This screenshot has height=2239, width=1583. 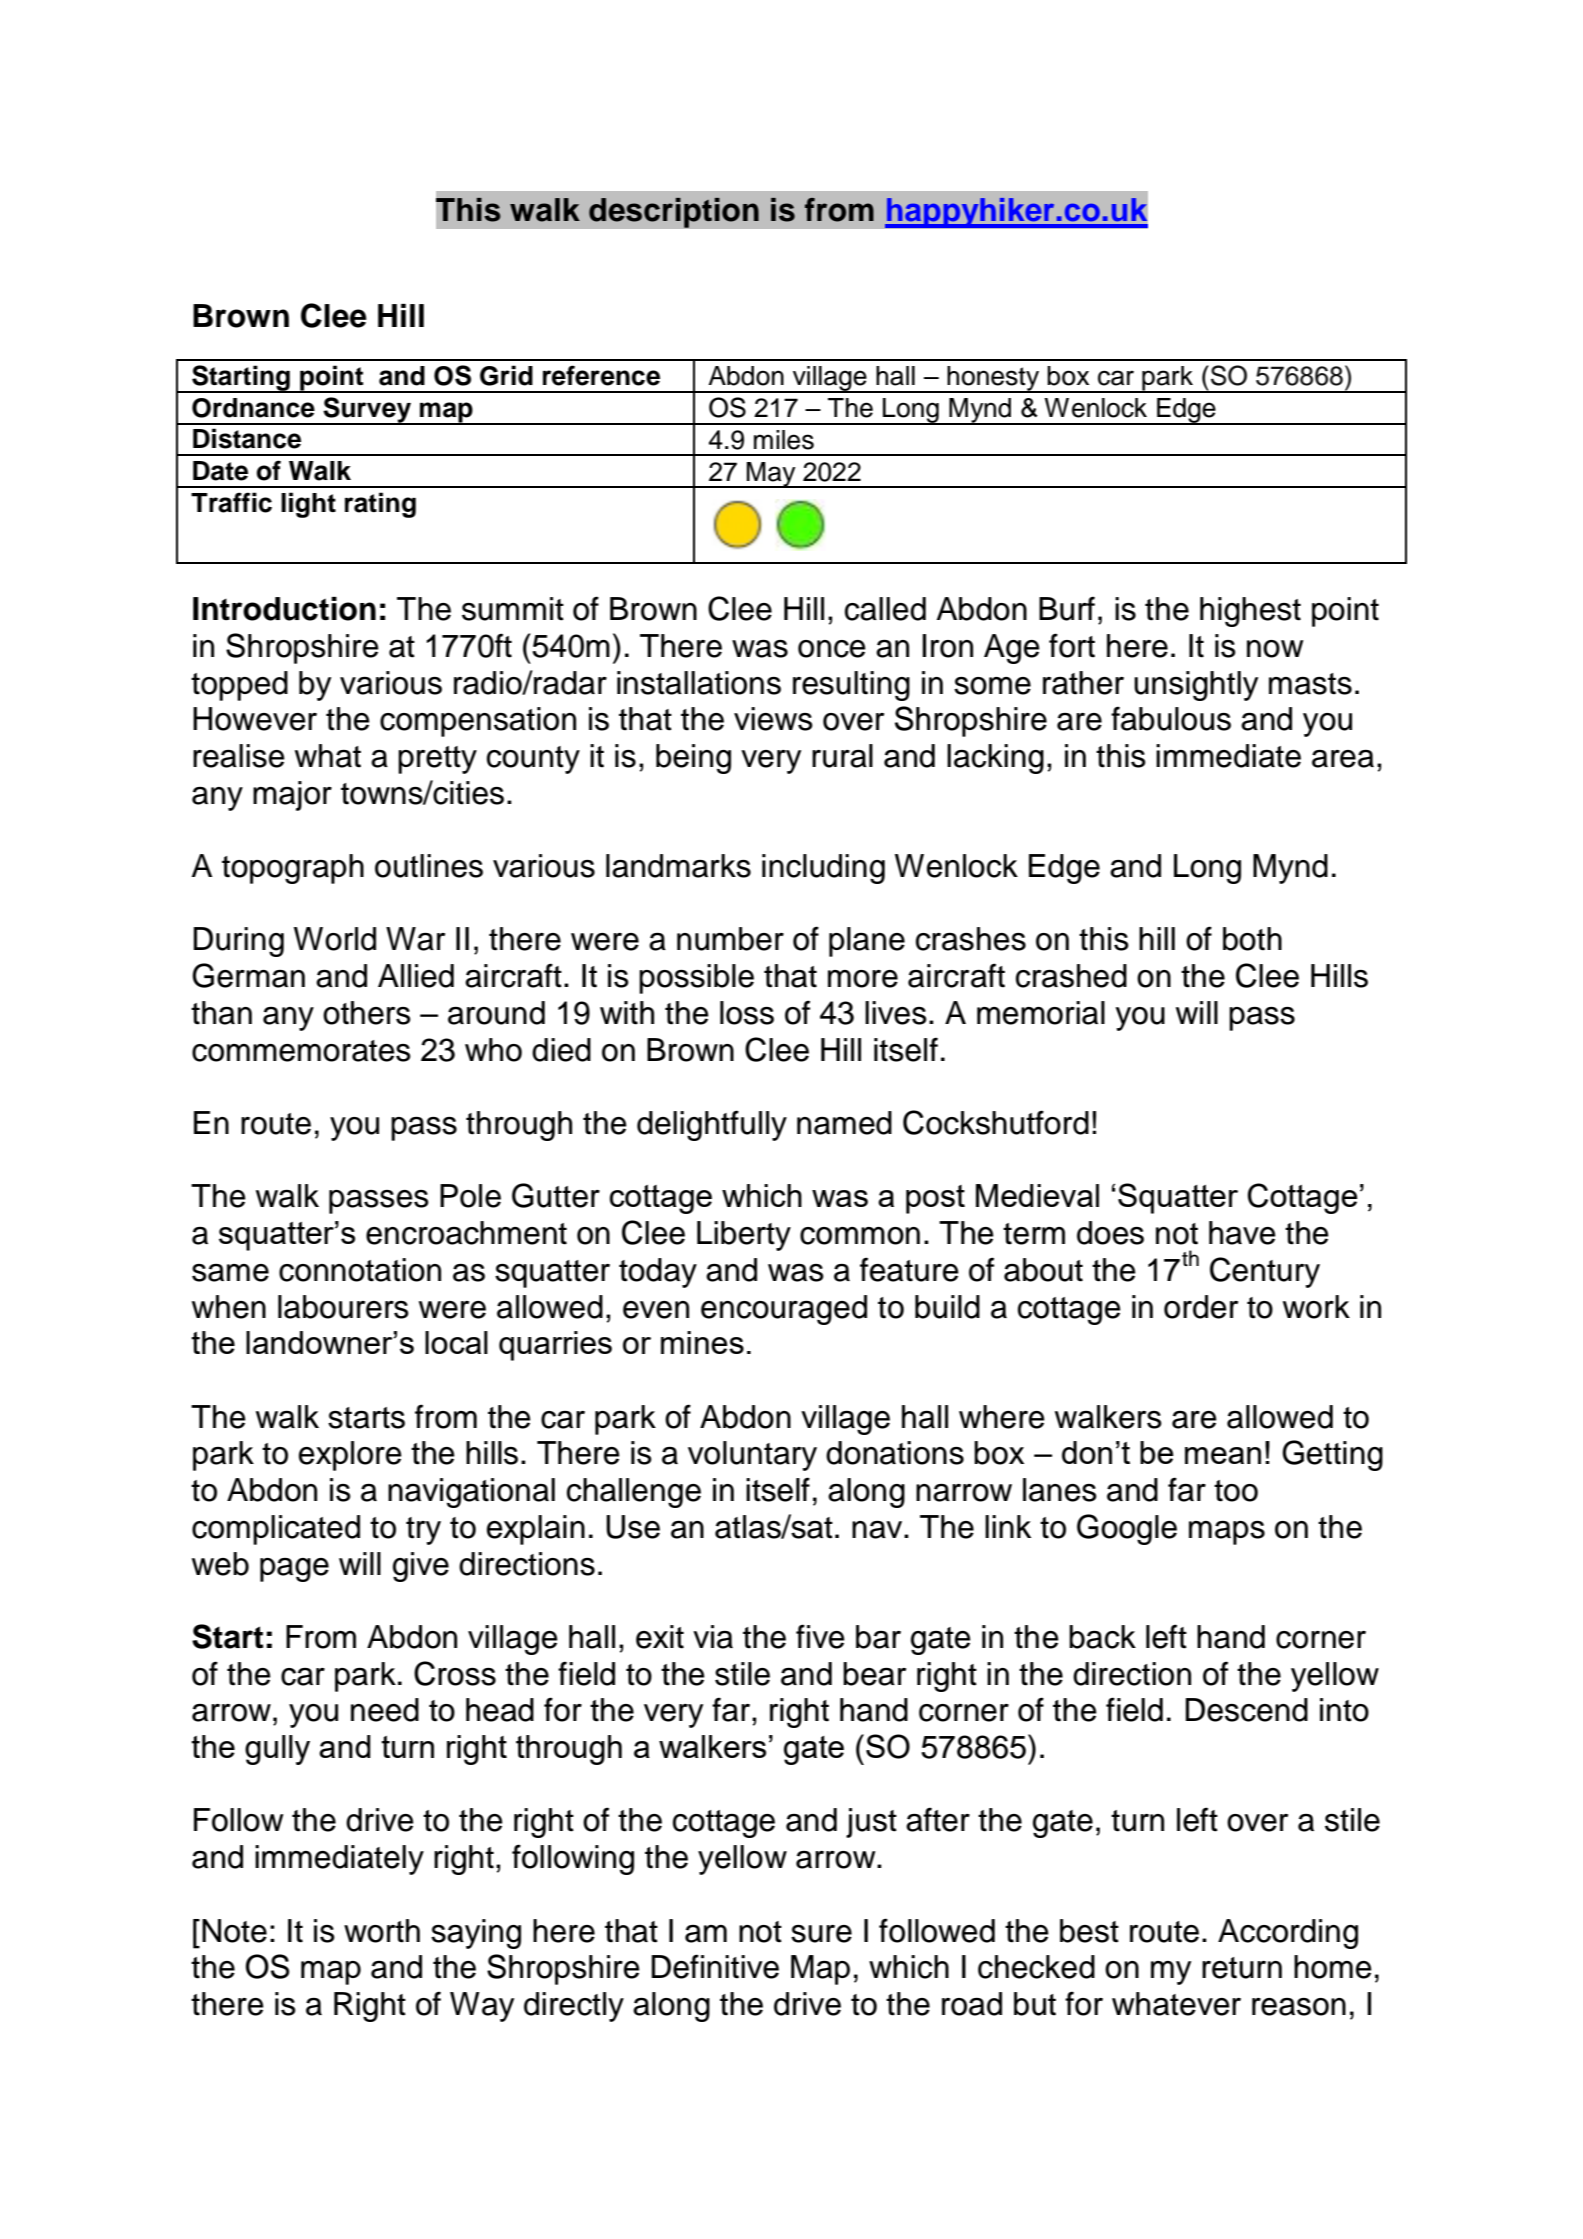 I want to click on worth, so click(x=382, y=1931).
